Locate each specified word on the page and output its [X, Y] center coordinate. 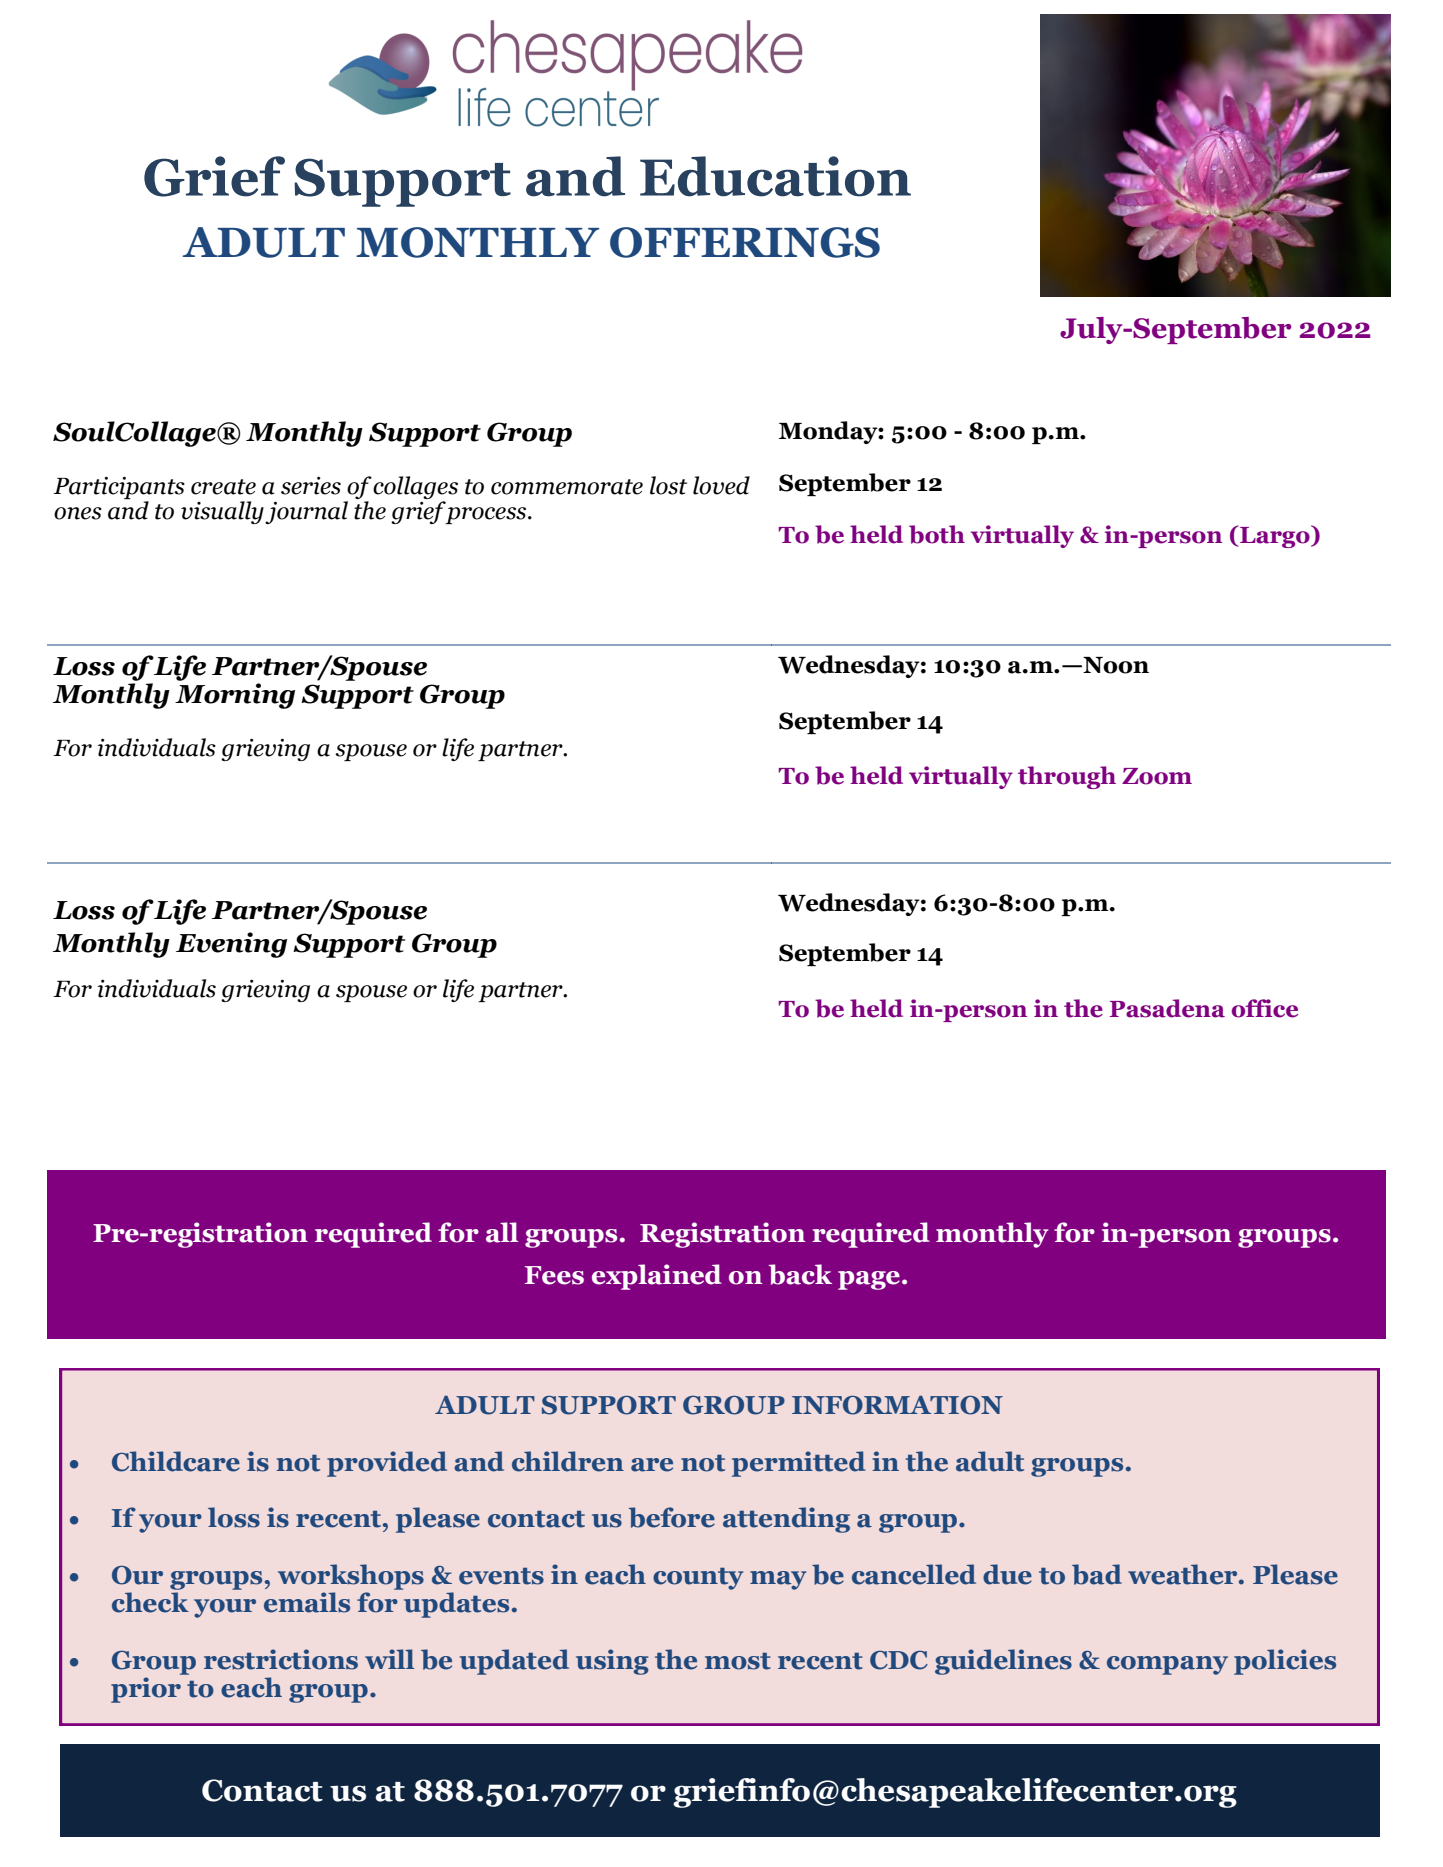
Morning [235, 694]
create [223, 487]
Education [775, 176]
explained [657, 1277]
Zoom [1157, 776]
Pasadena [1167, 1008]
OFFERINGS [745, 242]
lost [668, 485]
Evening [231, 945]
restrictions [281, 1659]
